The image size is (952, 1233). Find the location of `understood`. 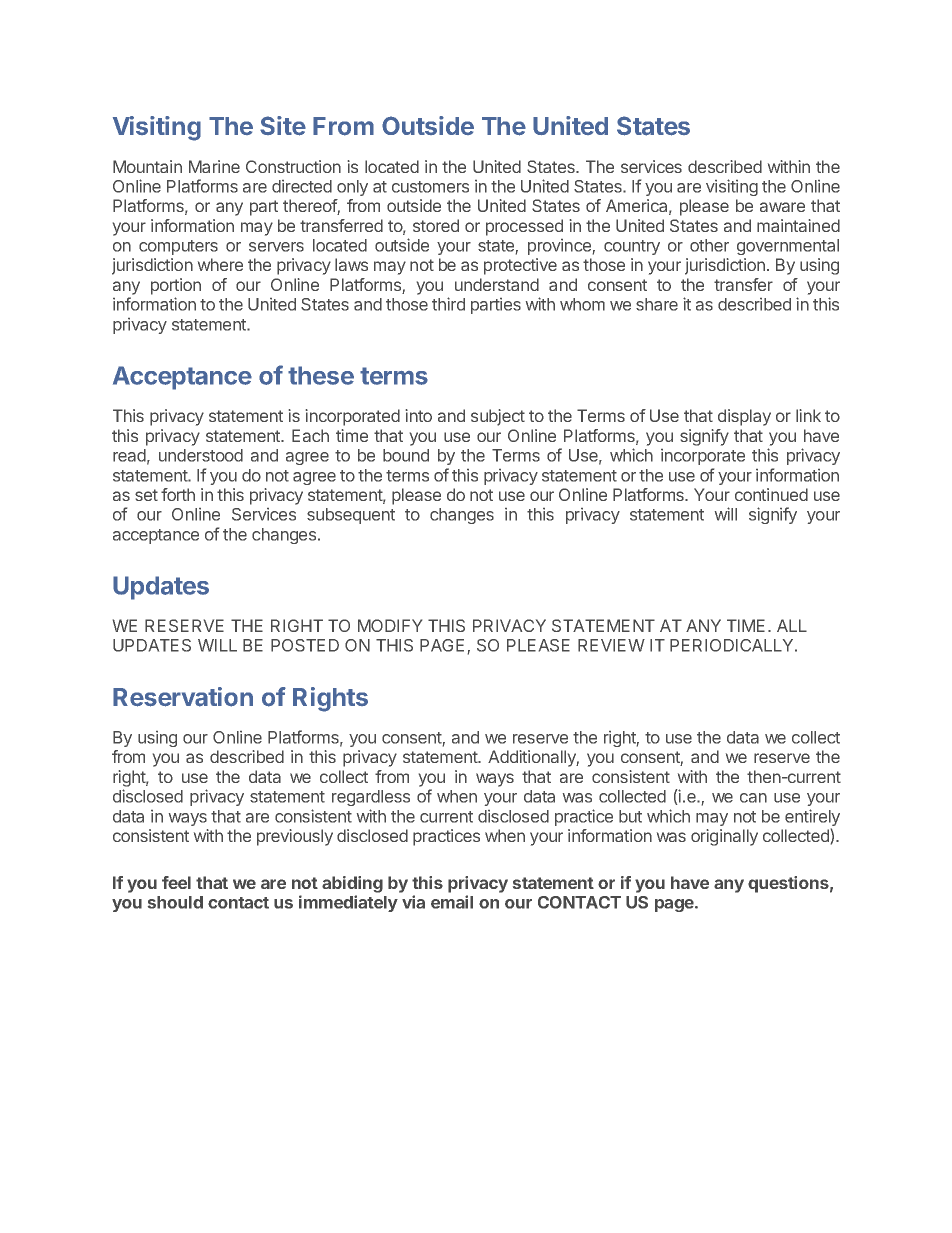

understood is located at coordinates (201, 455).
